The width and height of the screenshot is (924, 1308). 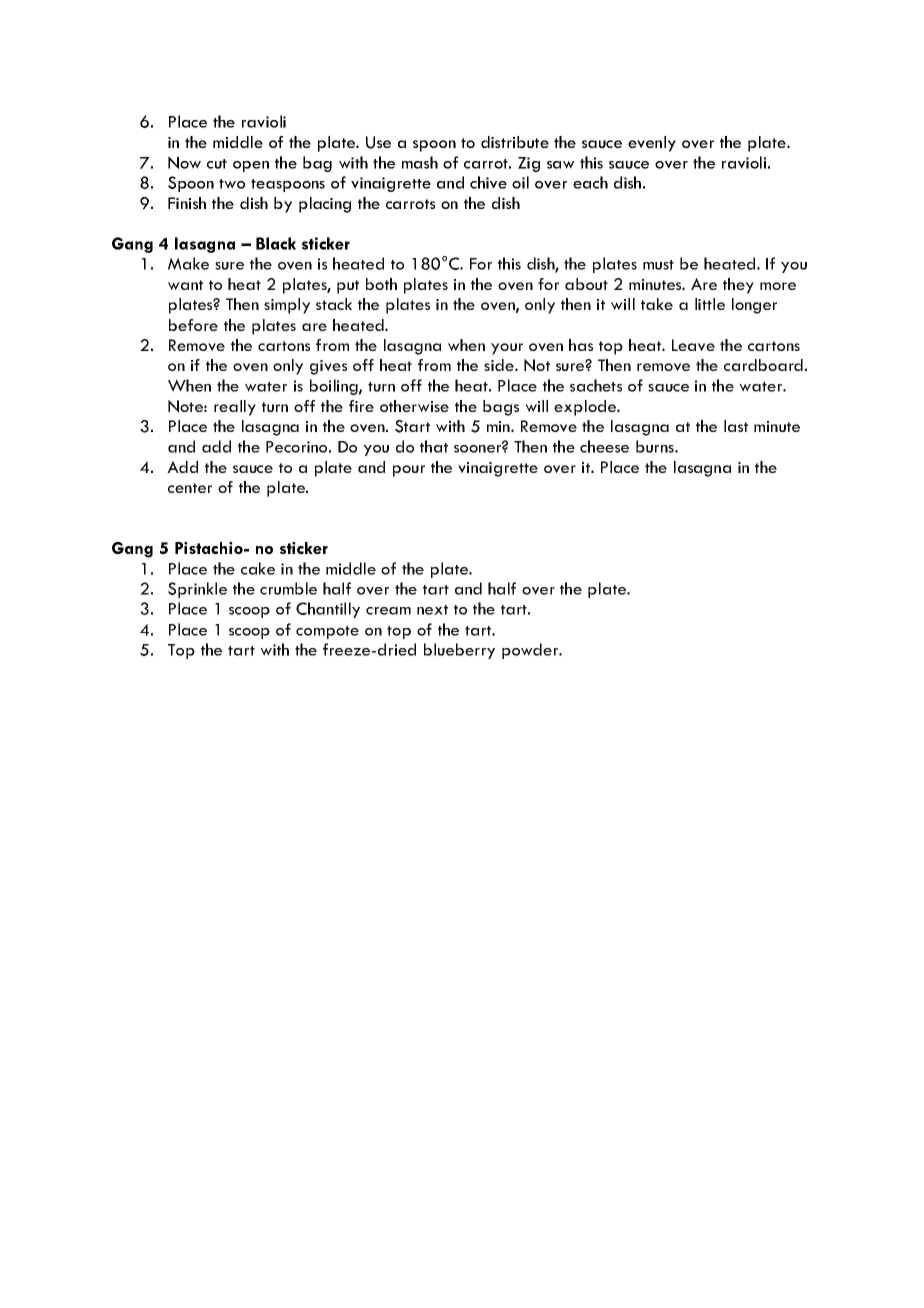 I want to click on powder, so click(x=531, y=651).
